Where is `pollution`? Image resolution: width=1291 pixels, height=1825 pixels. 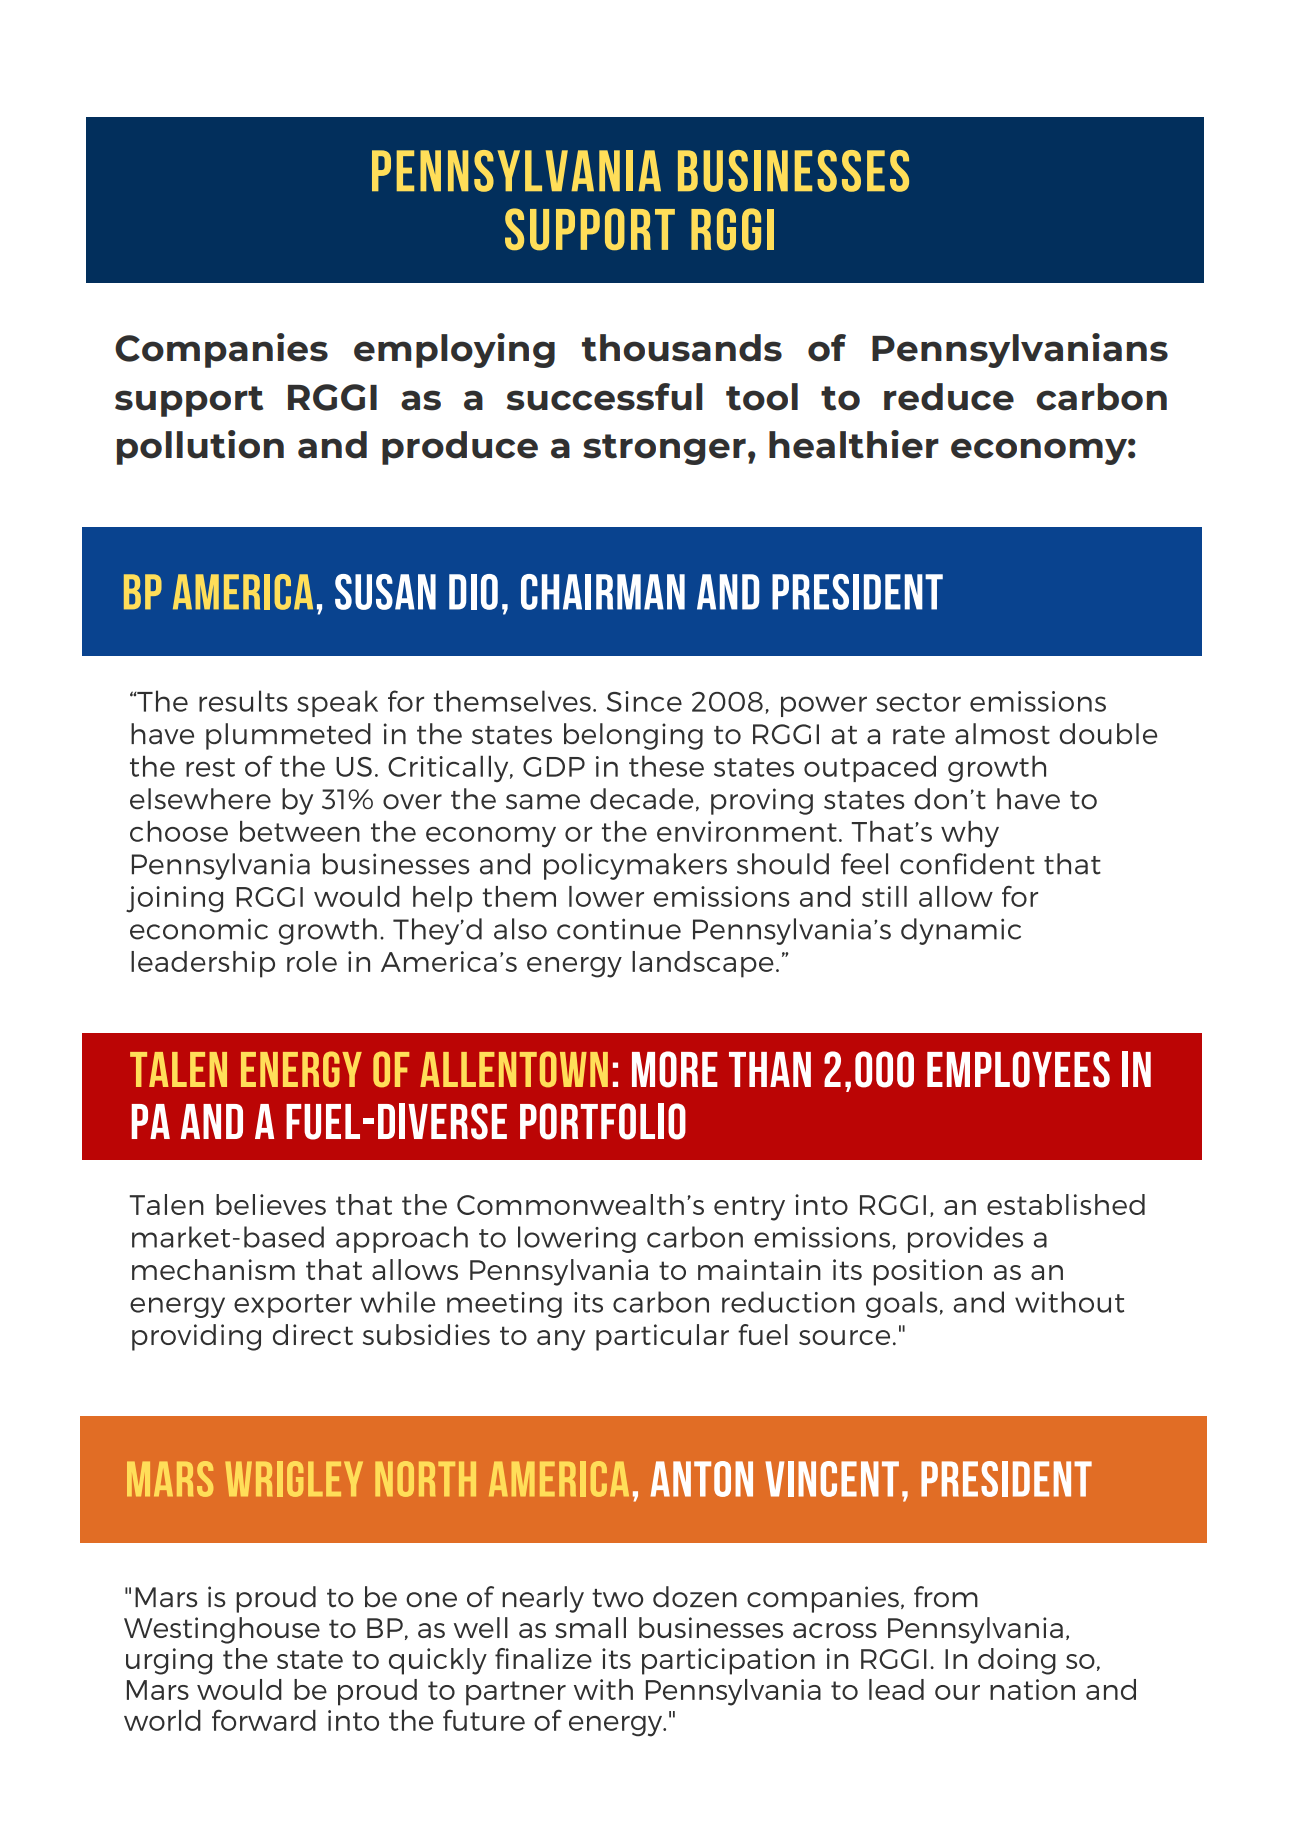 pollution is located at coordinates (200, 447).
